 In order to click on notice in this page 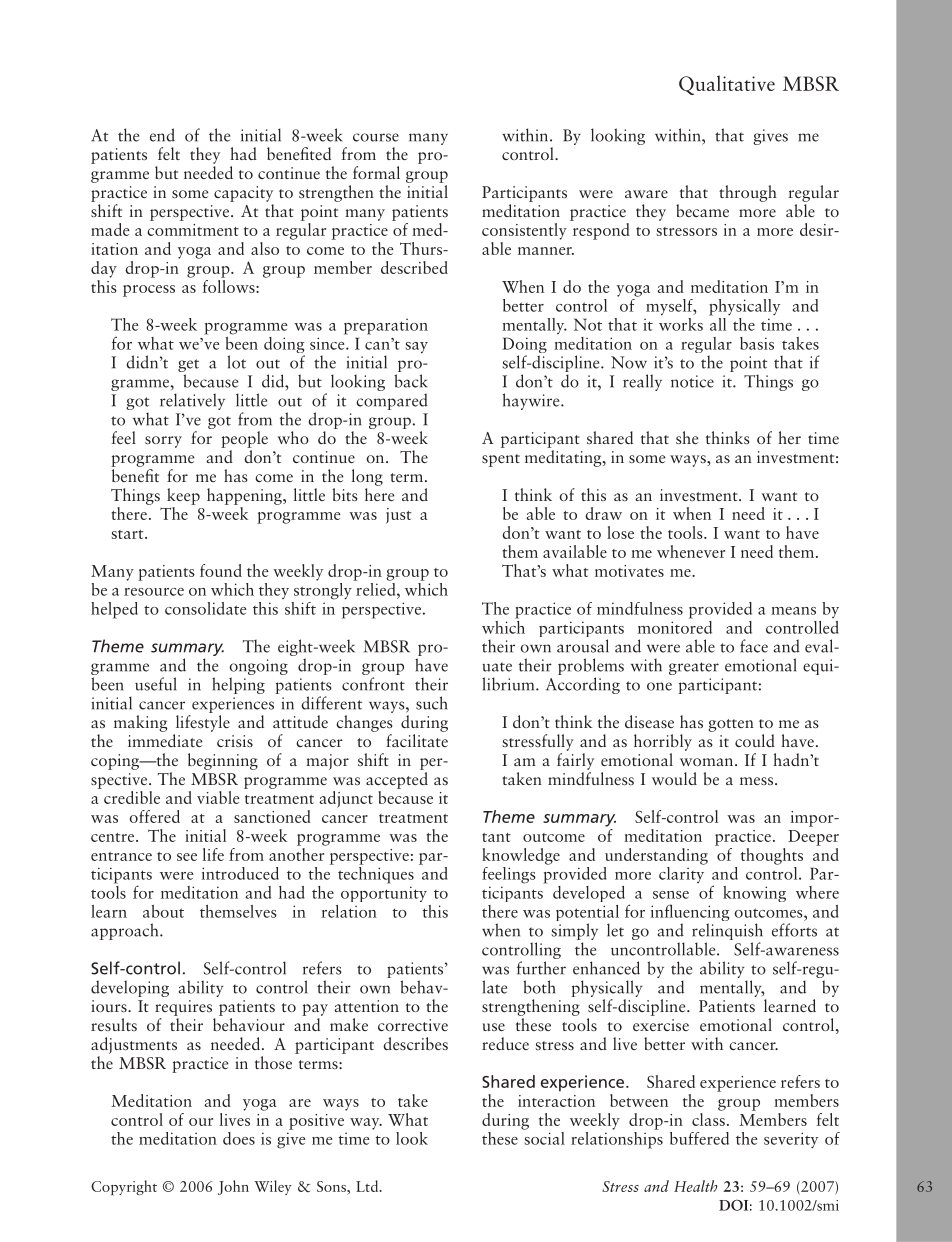, I will do `click(692, 381)`.
